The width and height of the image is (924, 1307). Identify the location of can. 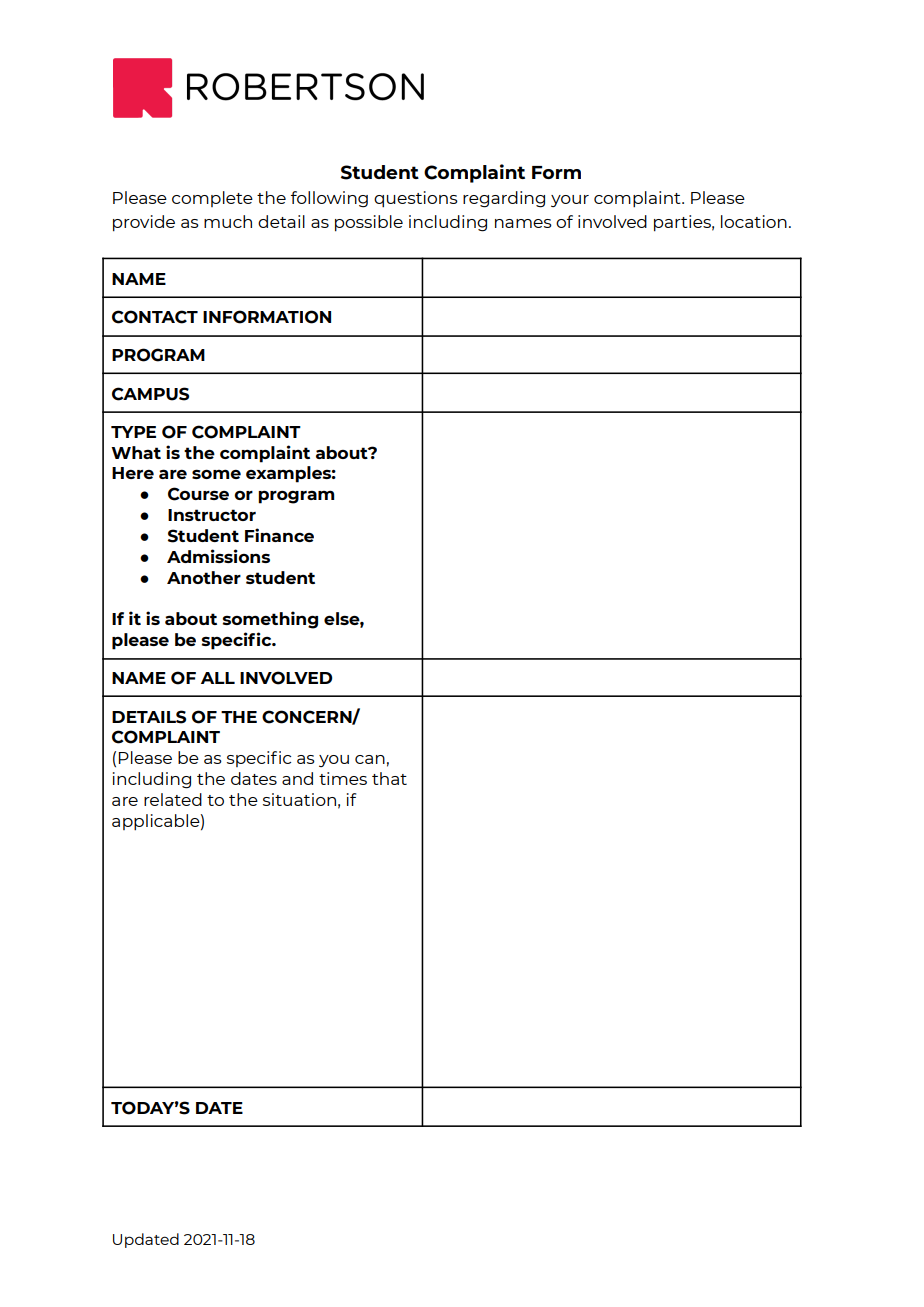
(370, 759).
